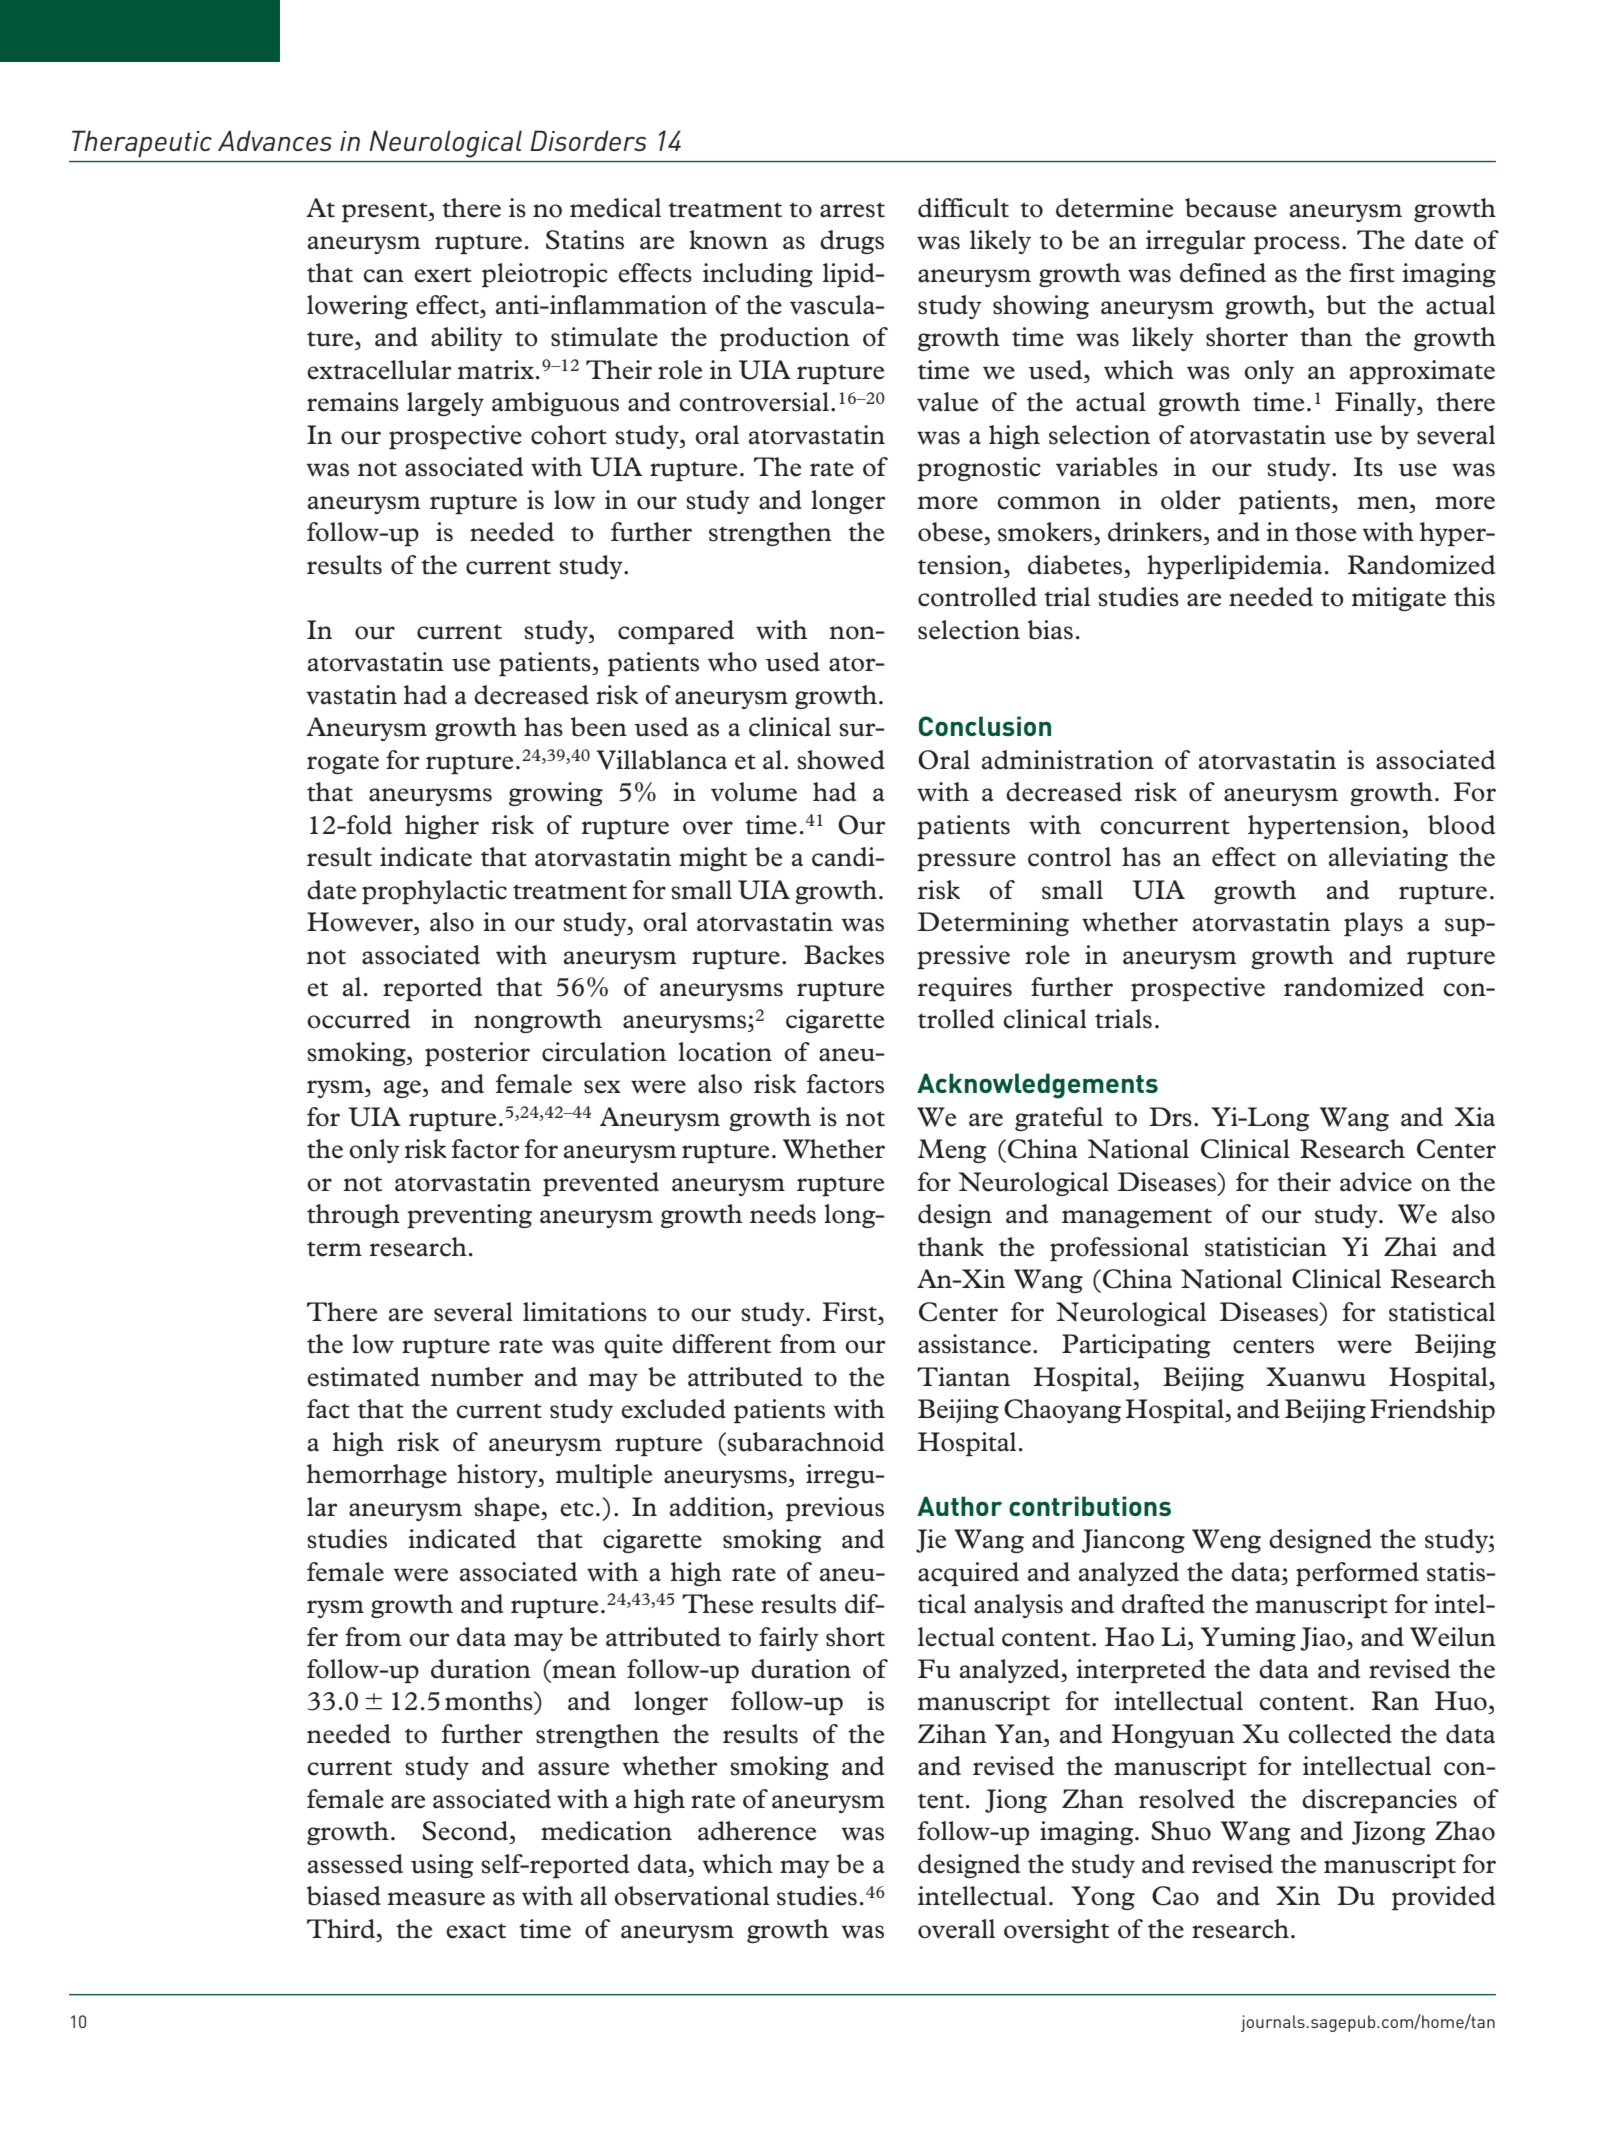  I want to click on plays, so click(1373, 924).
